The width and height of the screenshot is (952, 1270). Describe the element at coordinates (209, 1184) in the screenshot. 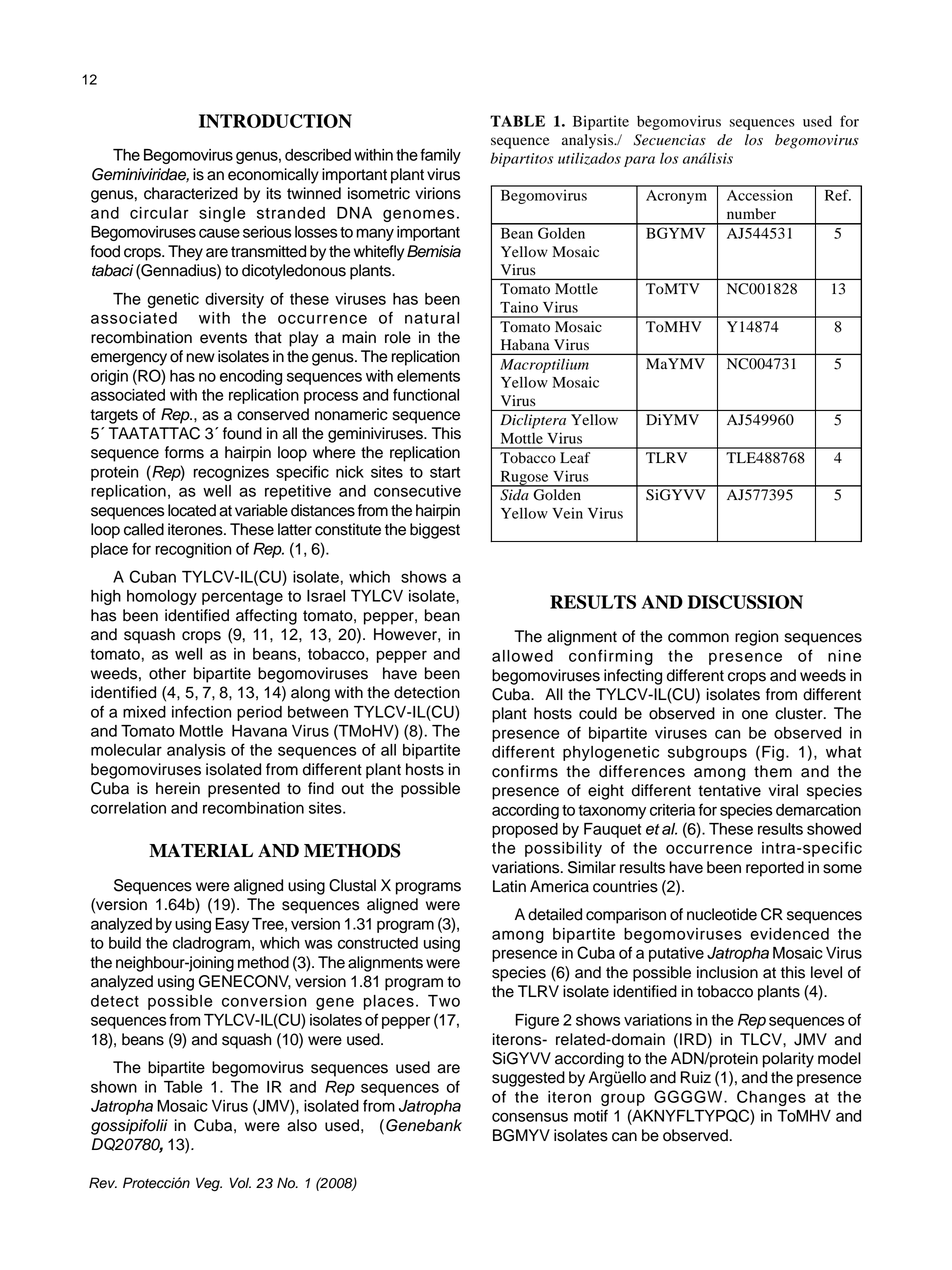

I see `Veg` at that location.
